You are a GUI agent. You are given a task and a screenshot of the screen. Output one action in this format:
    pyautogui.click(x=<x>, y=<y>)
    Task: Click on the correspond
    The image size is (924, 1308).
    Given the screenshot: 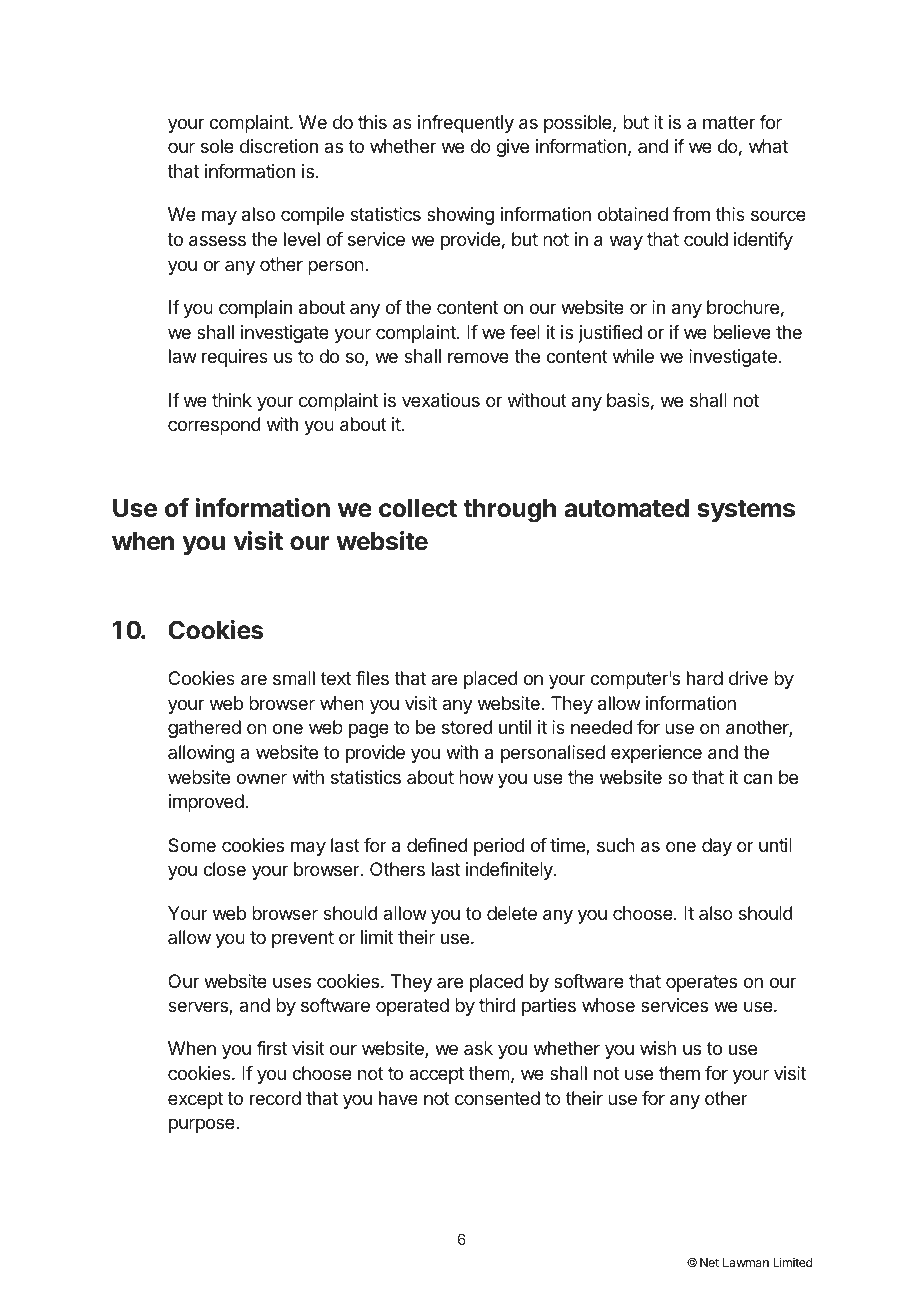 What is the action you would take?
    pyautogui.click(x=214, y=426)
